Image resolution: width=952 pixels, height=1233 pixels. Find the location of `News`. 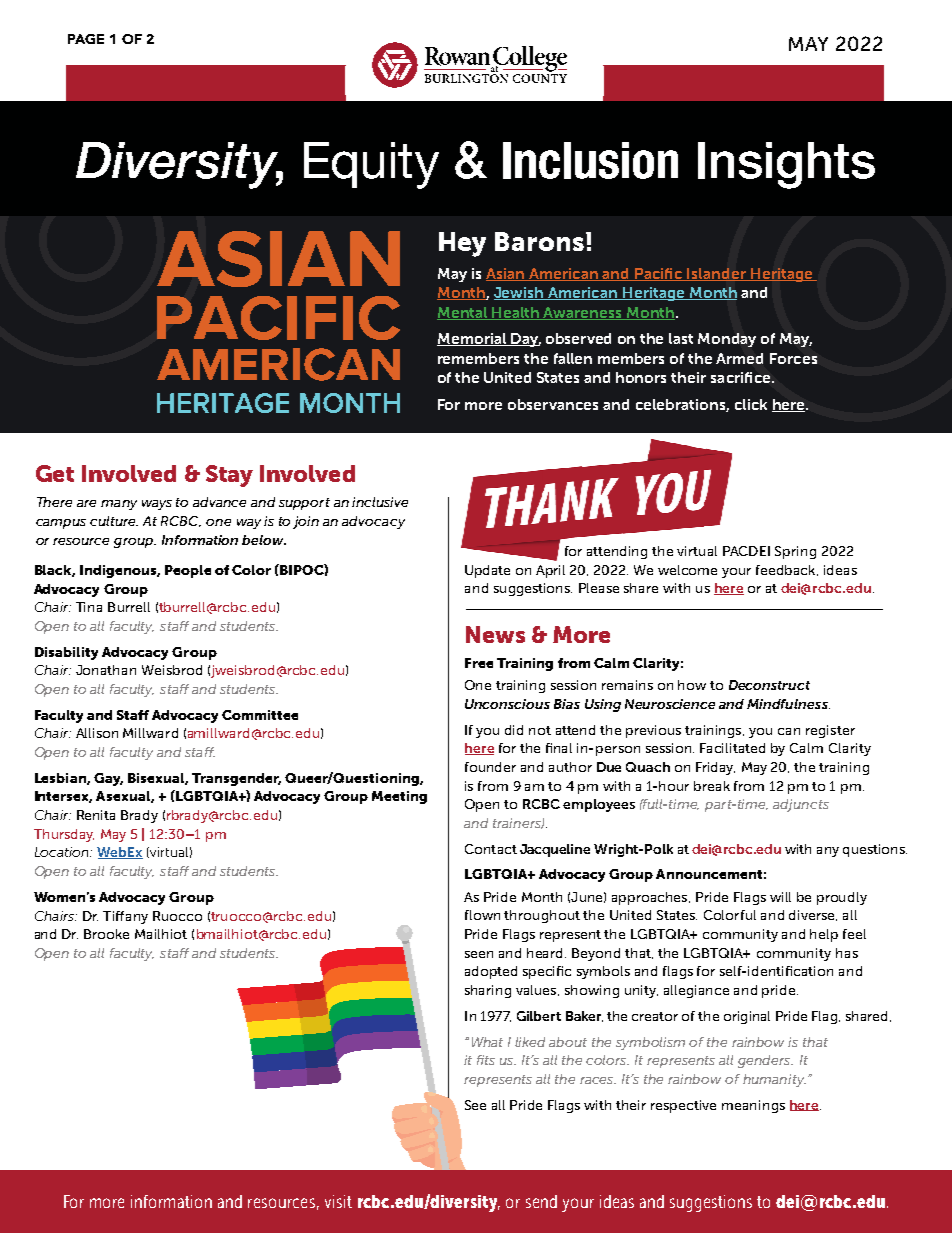

News is located at coordinates (495, 634).
